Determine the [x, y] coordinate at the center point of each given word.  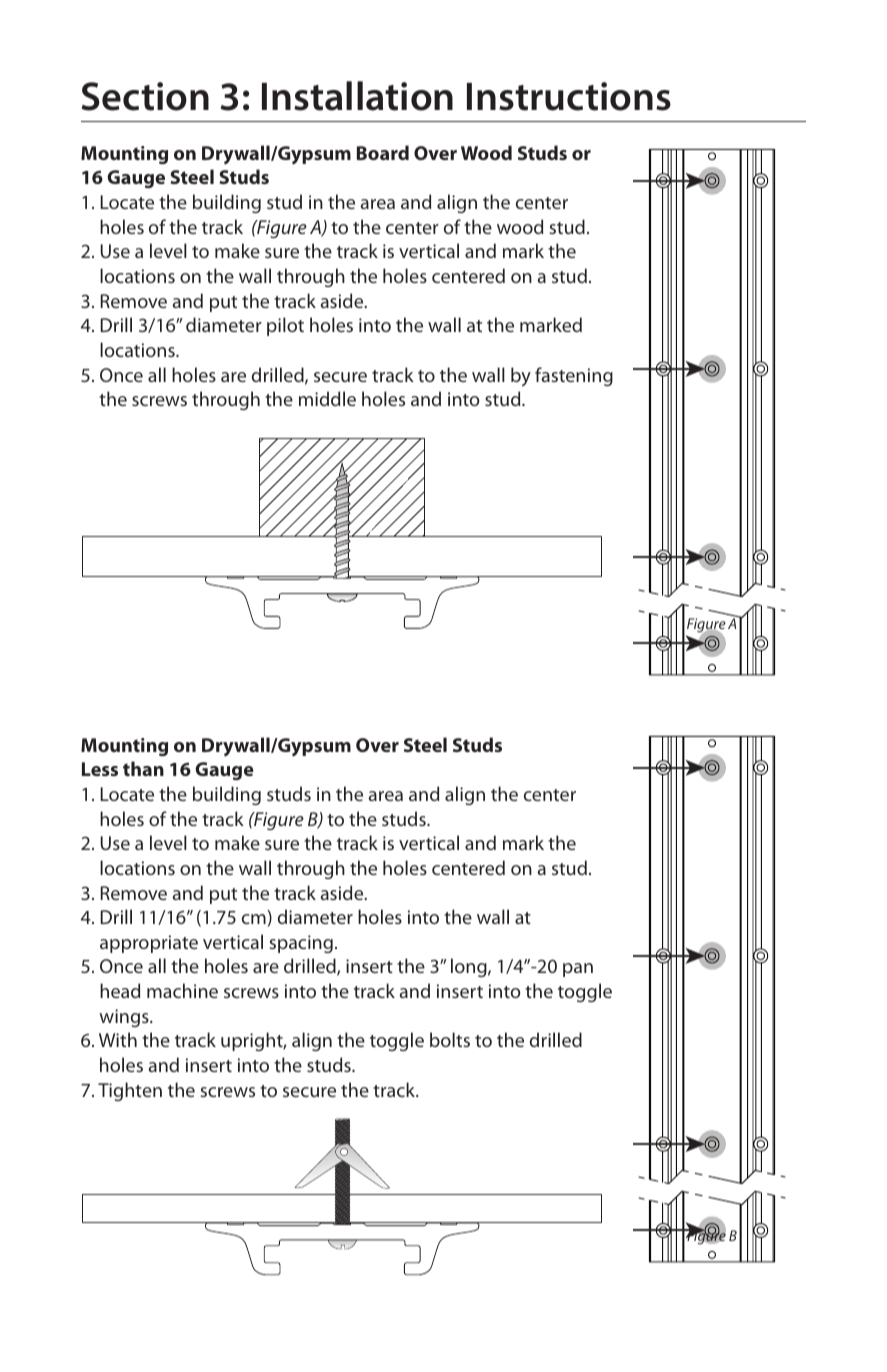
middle [327, 398]
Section [145, 96]
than [143, 768]
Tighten [130, 1091]
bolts [450, 1039]
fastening [574, 376]
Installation [357, 96]
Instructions [569, 96]
